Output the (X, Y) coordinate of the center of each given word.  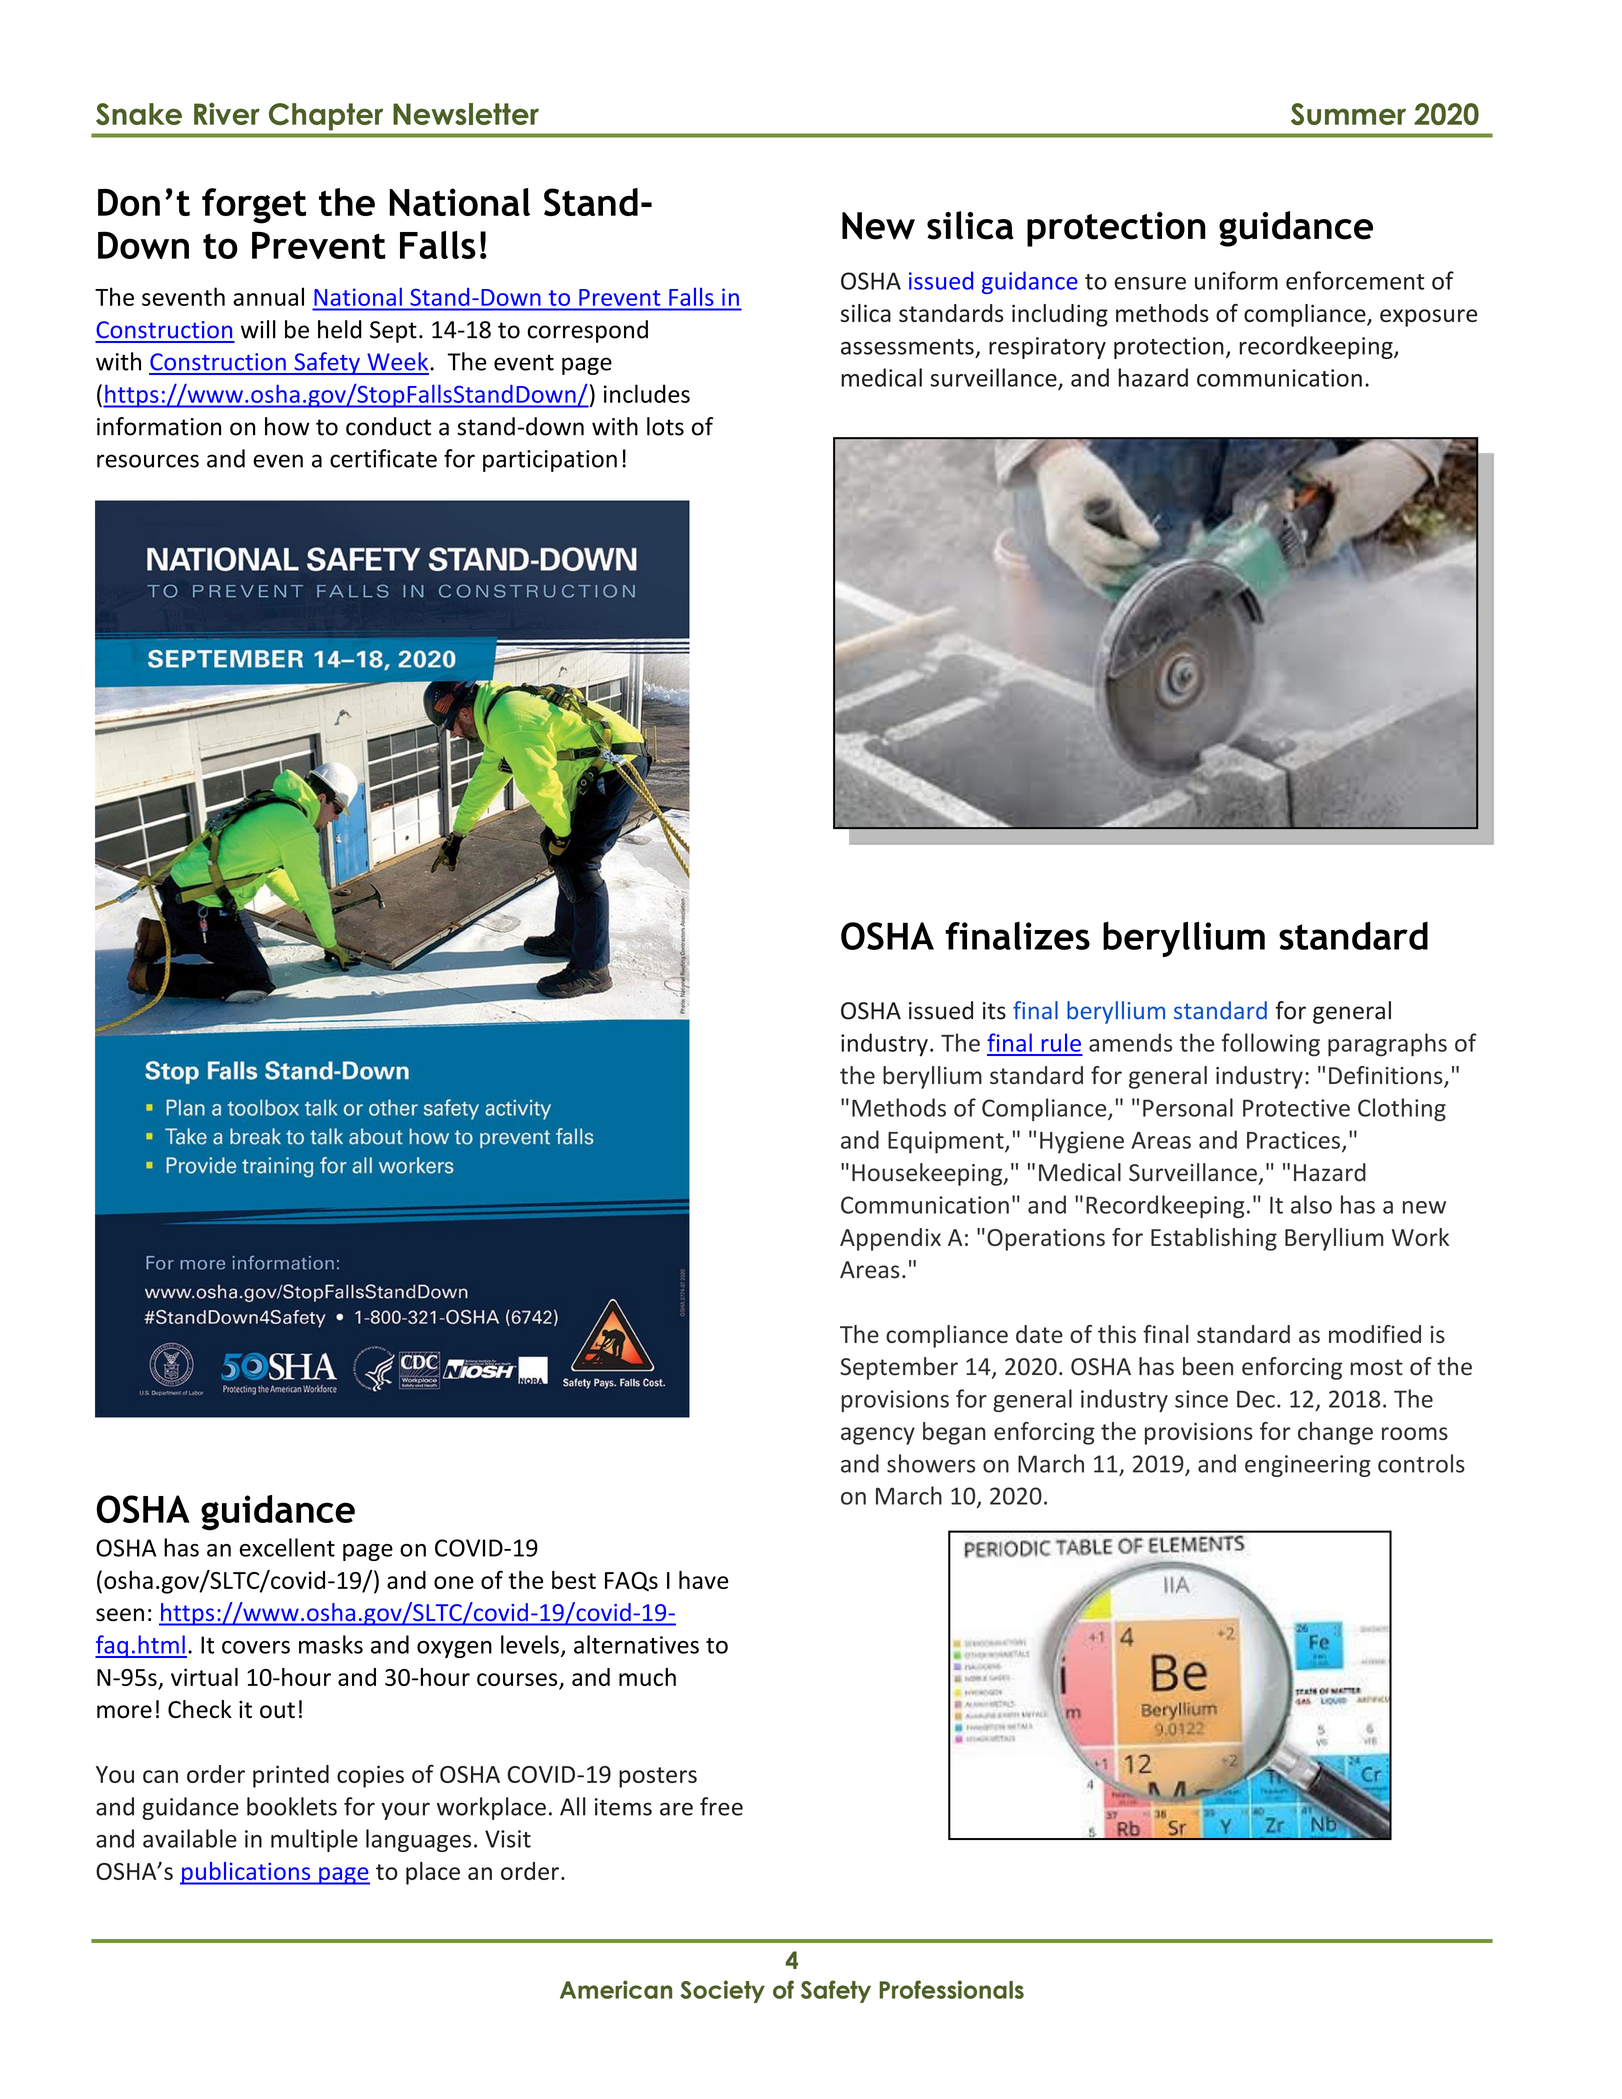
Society (722, 1991)
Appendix (890, 1239)
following (1271, 1045)
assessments (907, 347)
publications (246, 1873)
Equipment (947, 1142)
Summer (1348, 114)
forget (254, 206)
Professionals (951, 1989)
